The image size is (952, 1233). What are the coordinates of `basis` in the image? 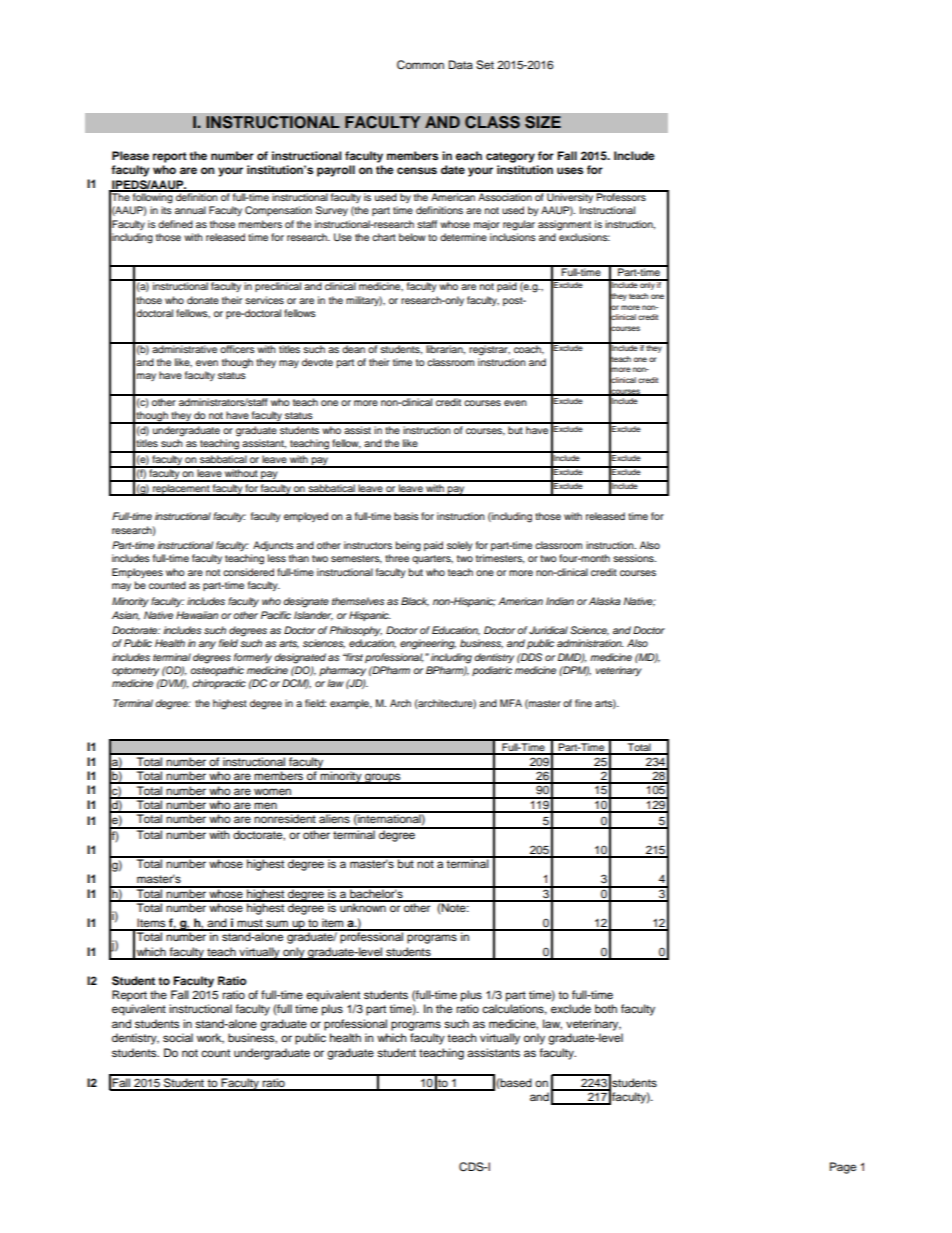 It's located at (406, 516).
